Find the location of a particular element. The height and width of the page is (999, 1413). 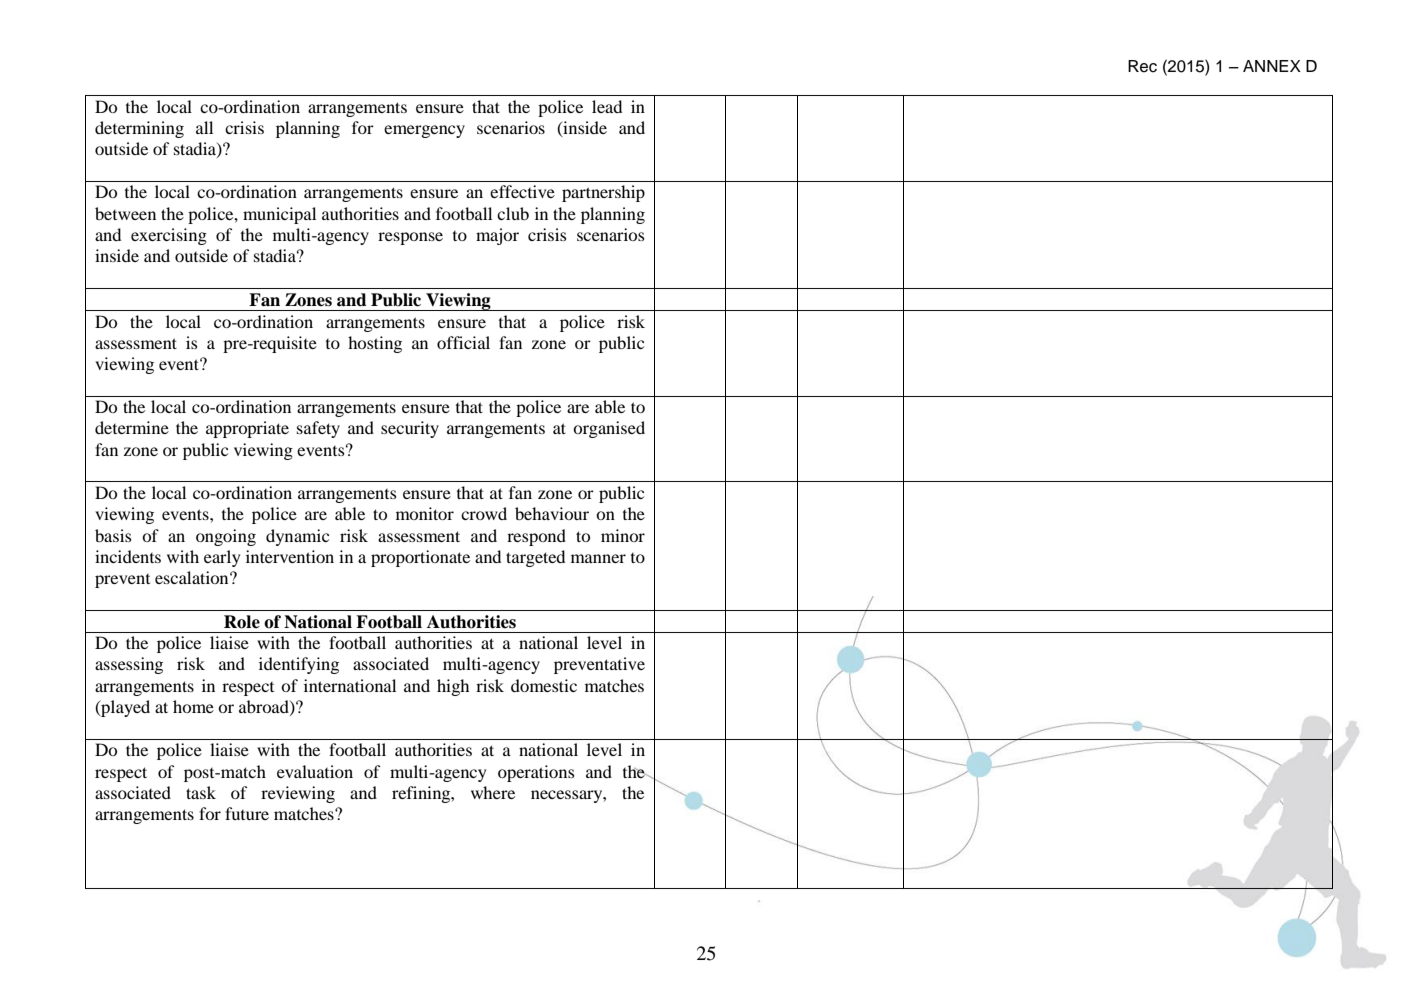

task is located at coordinates (201, 792).
